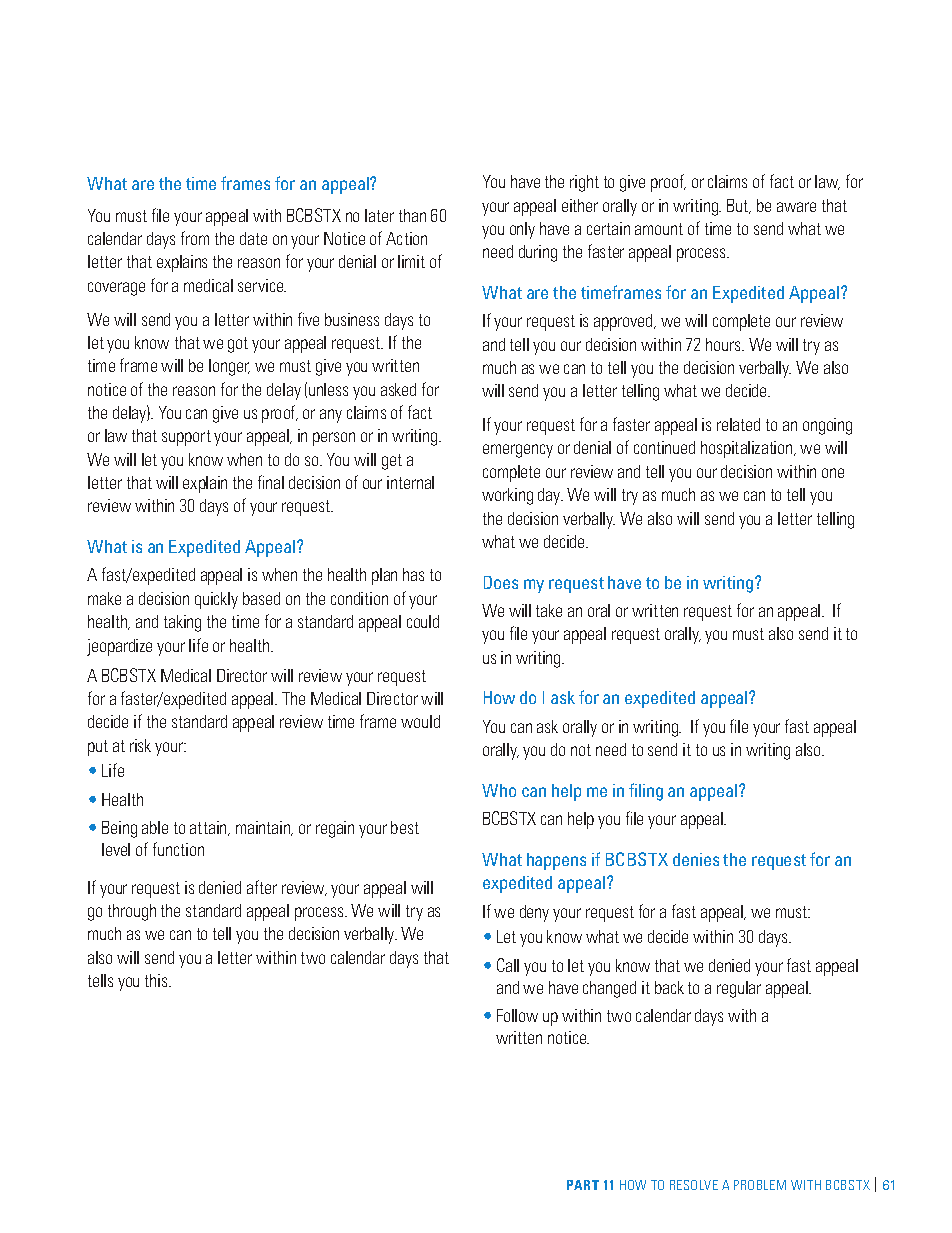 The image size is (952, 1233). I want to click on best, so click(405, 827).
